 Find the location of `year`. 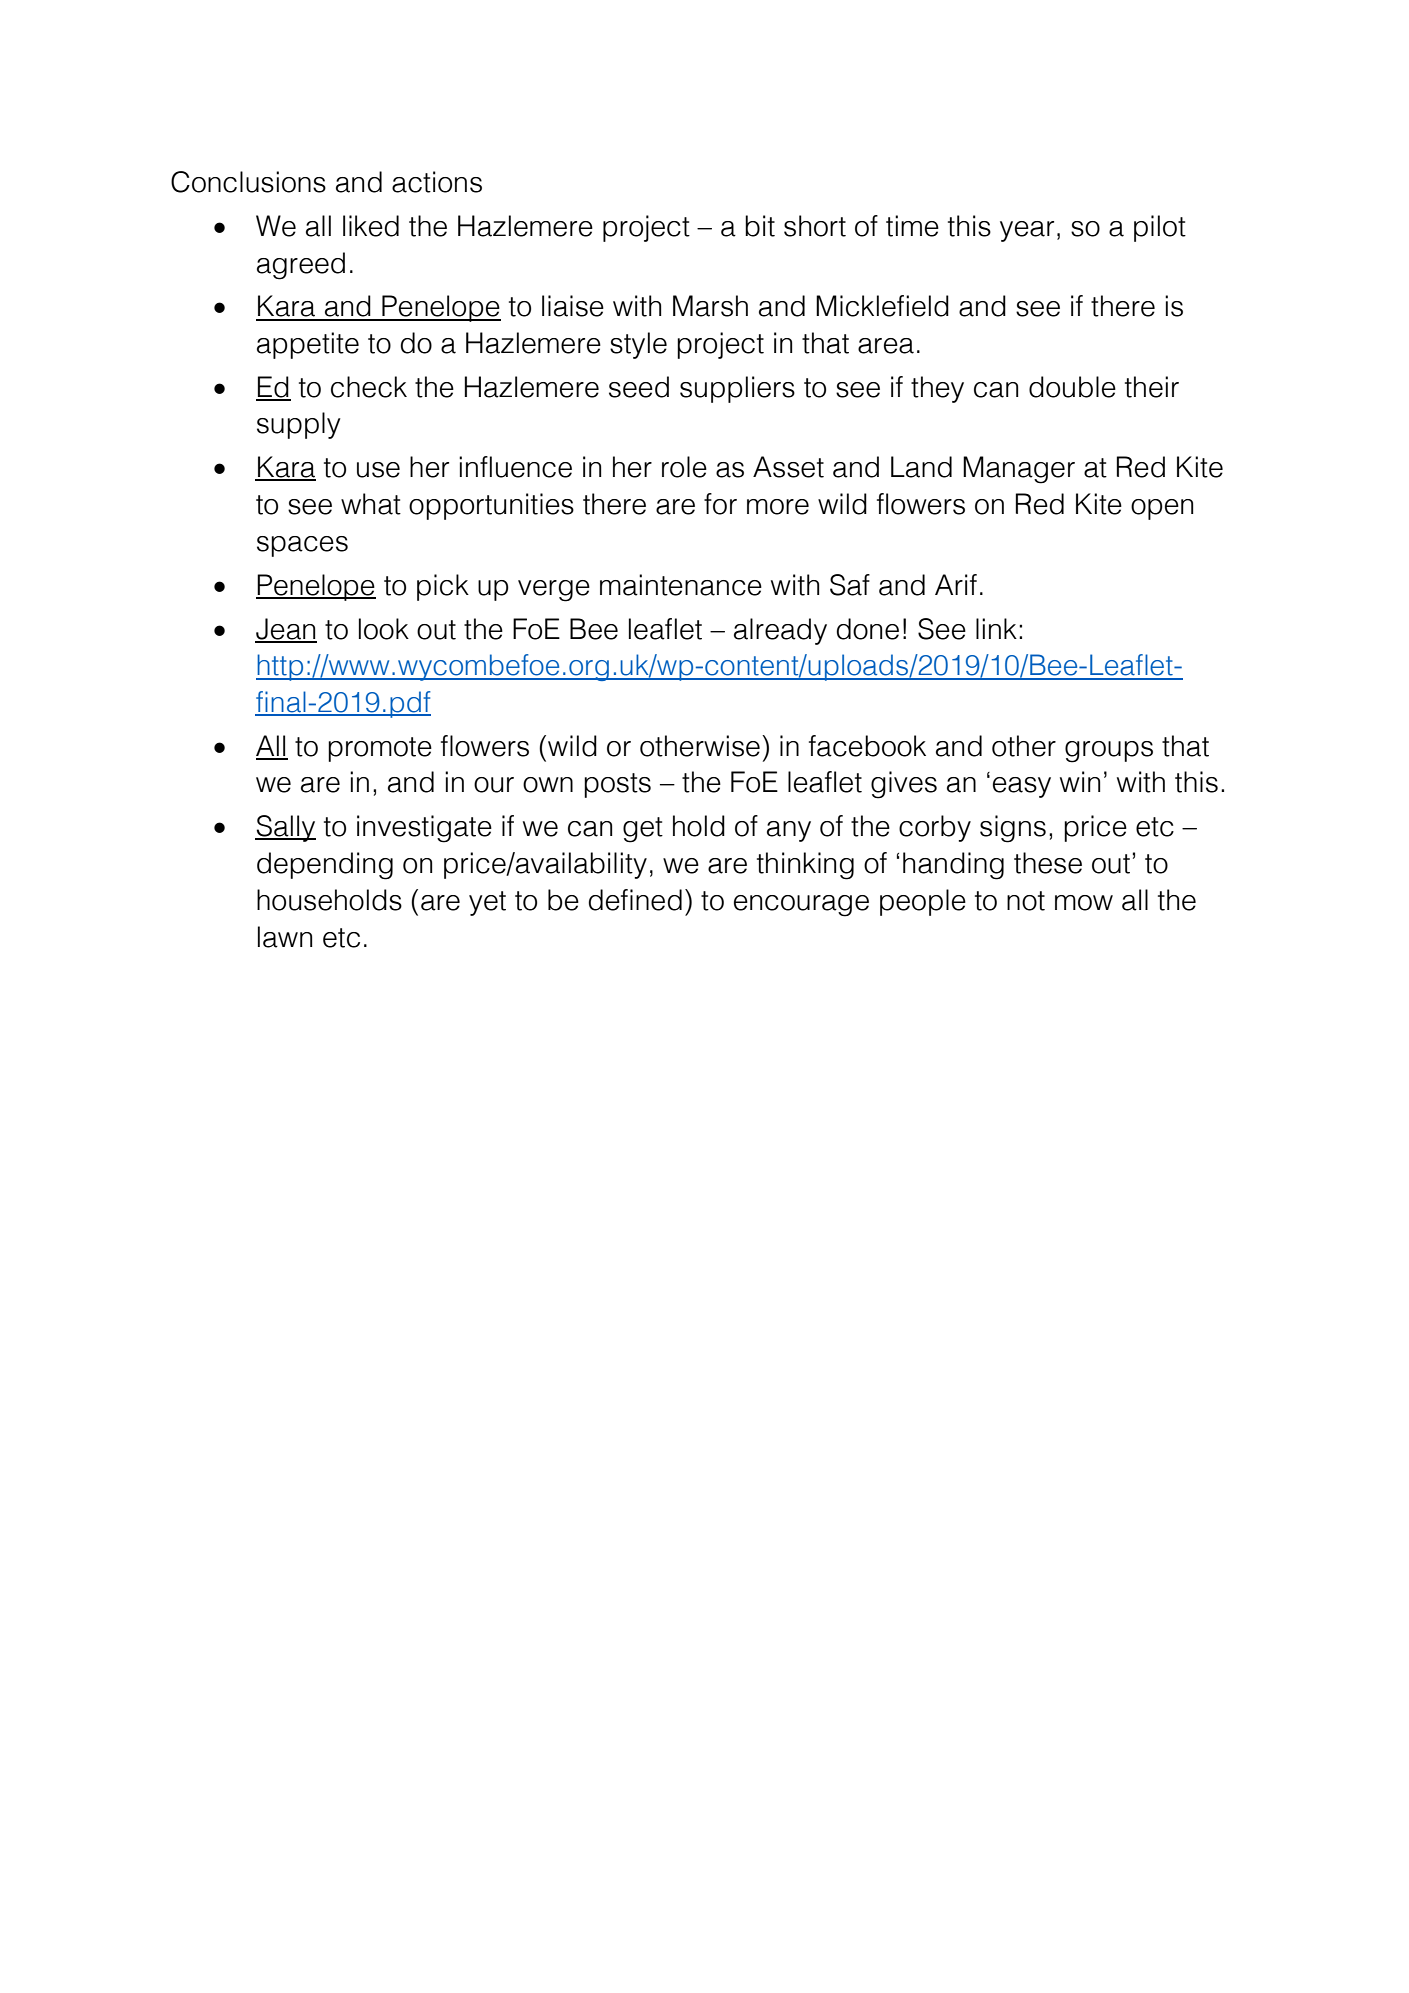

year is located at coordinates (1027, 231).
